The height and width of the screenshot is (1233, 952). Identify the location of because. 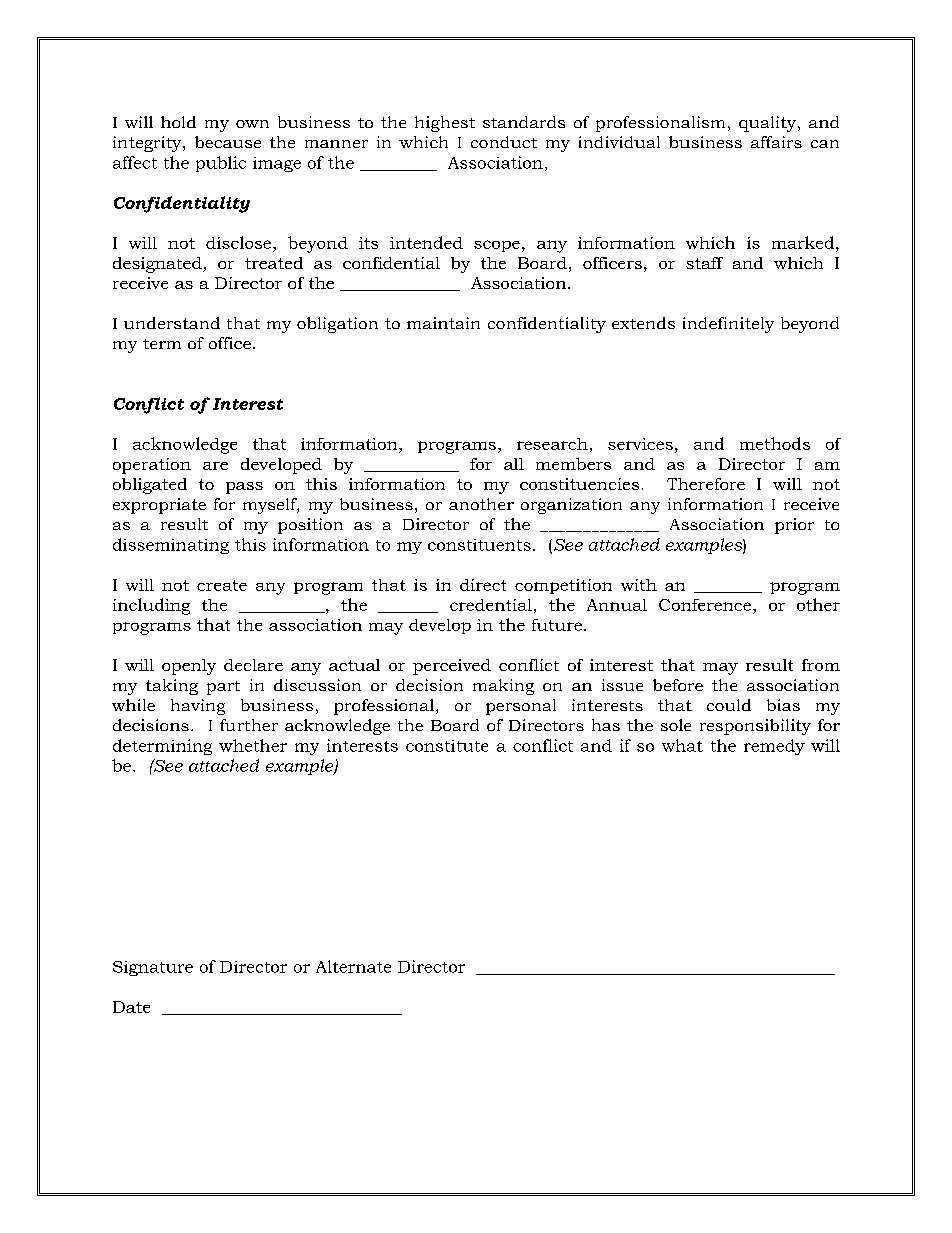
(228, 142).
